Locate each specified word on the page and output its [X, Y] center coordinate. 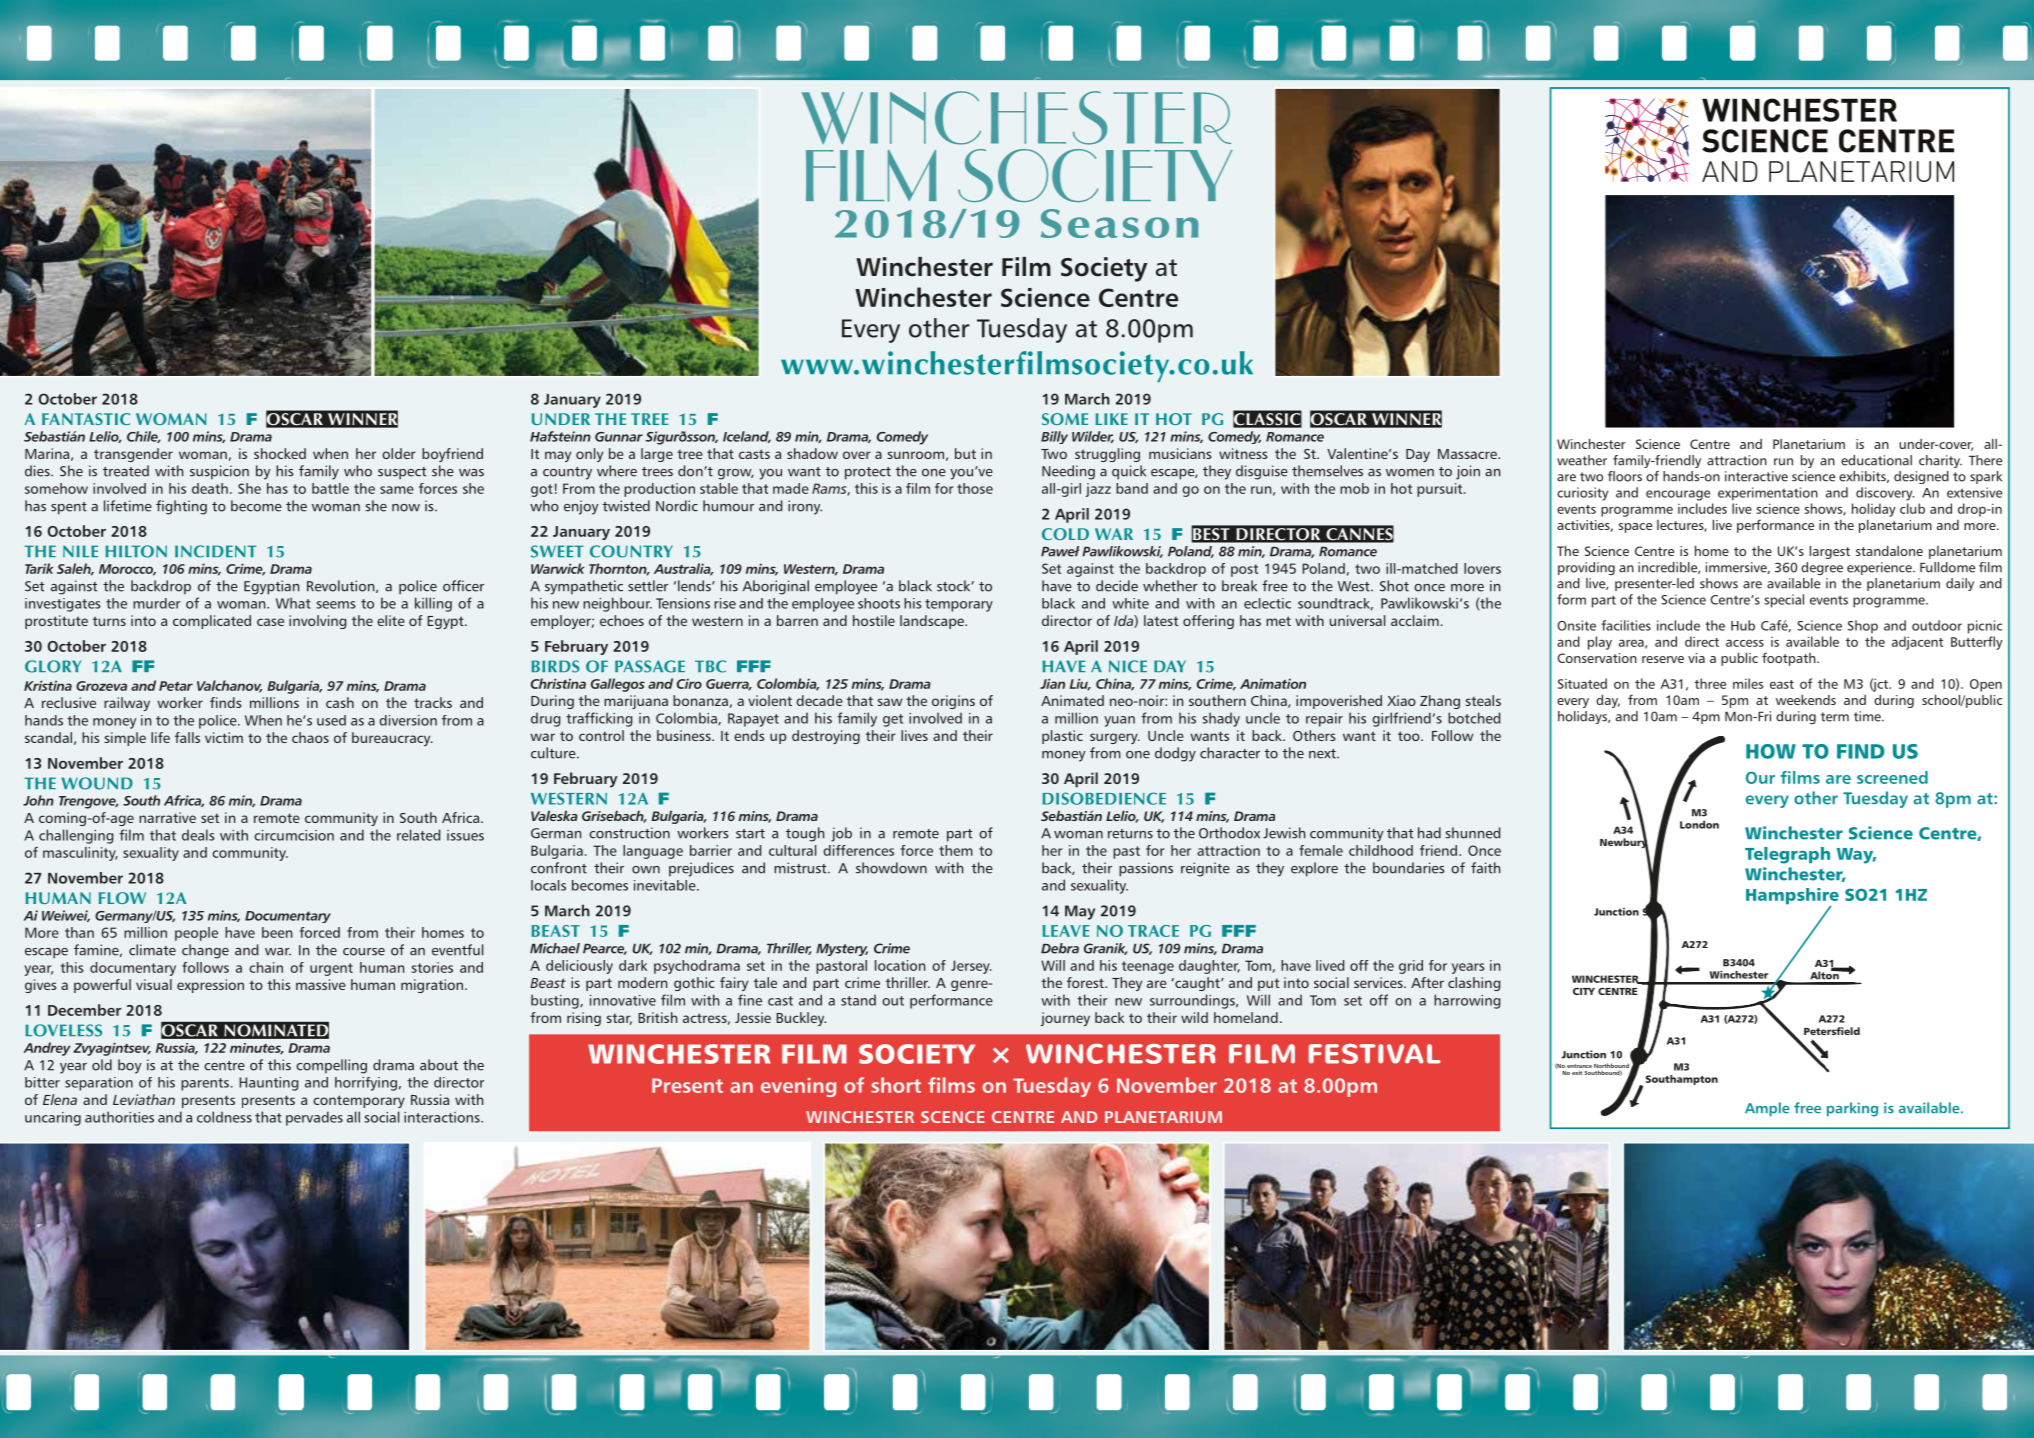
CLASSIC [1267, 419]
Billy [1054, 437]
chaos [310, 737]
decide [1117, 586]
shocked [280, 453]
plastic [1062, 737]
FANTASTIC [86, 419]
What [293, 603]
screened [1892, 777]
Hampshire [1792, 897]
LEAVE [1066, 931]
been [277, 932]
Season [1120, 223]
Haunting [268, 1084]
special [1784, 601]
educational [1876, 460]
